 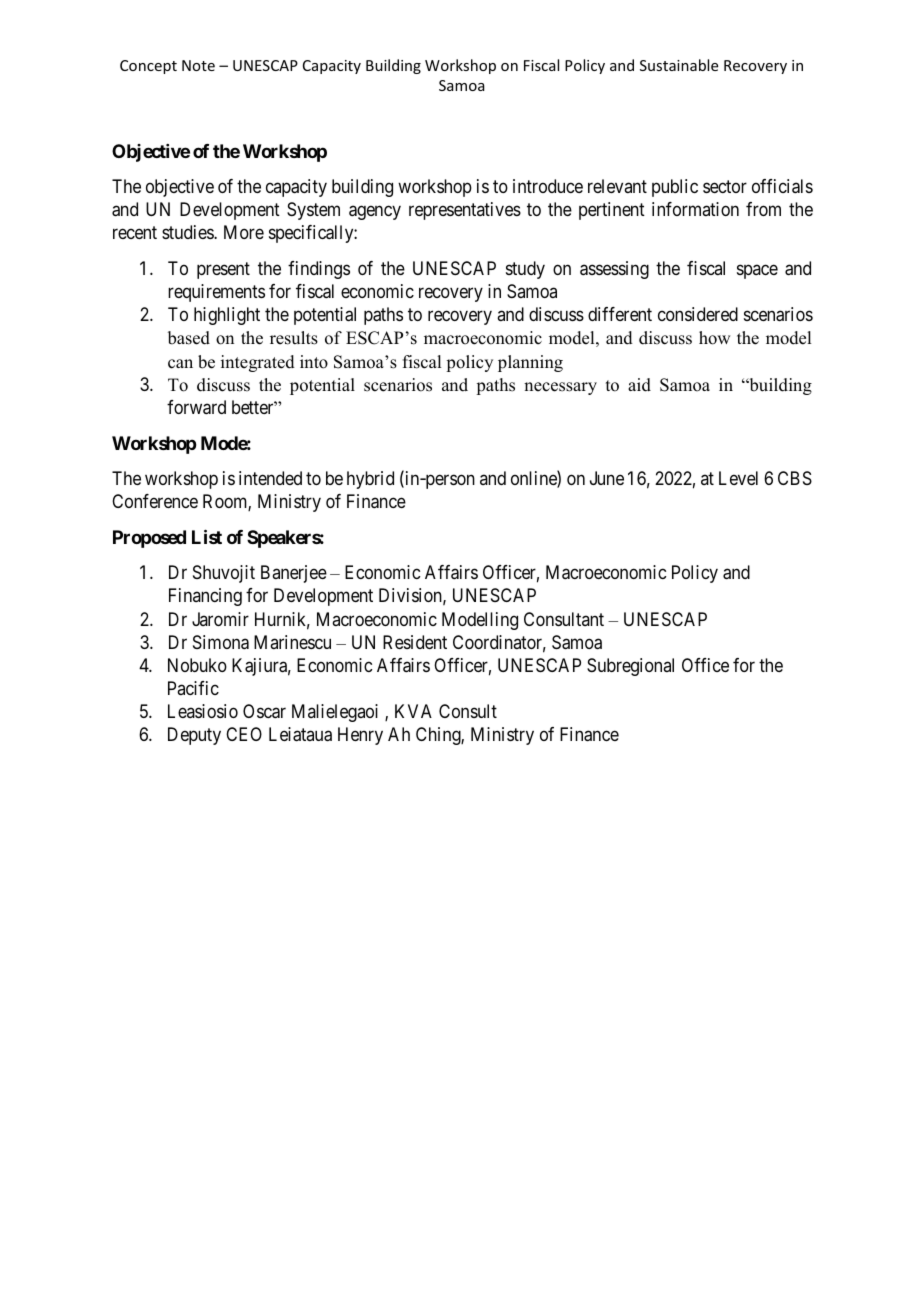 I want to click on Deputy, so click(x=194, y=736).
